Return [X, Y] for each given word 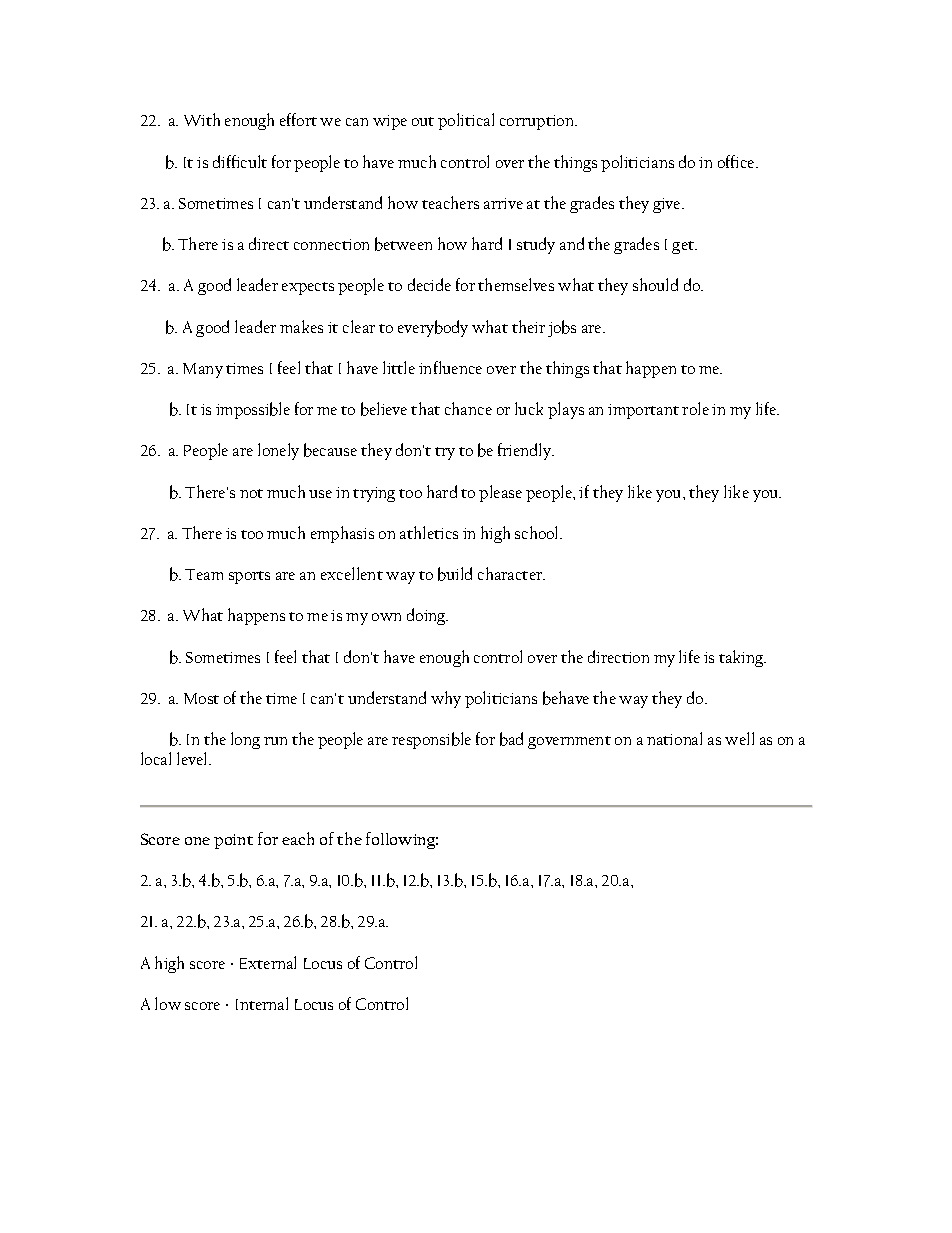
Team [204, 574]
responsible [431, 740]
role [695, 408]
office [737, 161]
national [674, 738]
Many [203, 370]
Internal [262, 1003]
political [466, 121]
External [268, 962]
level [193, 758]
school [538, 532]
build [455, 574]
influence [450, 367]
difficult [240, 161]
